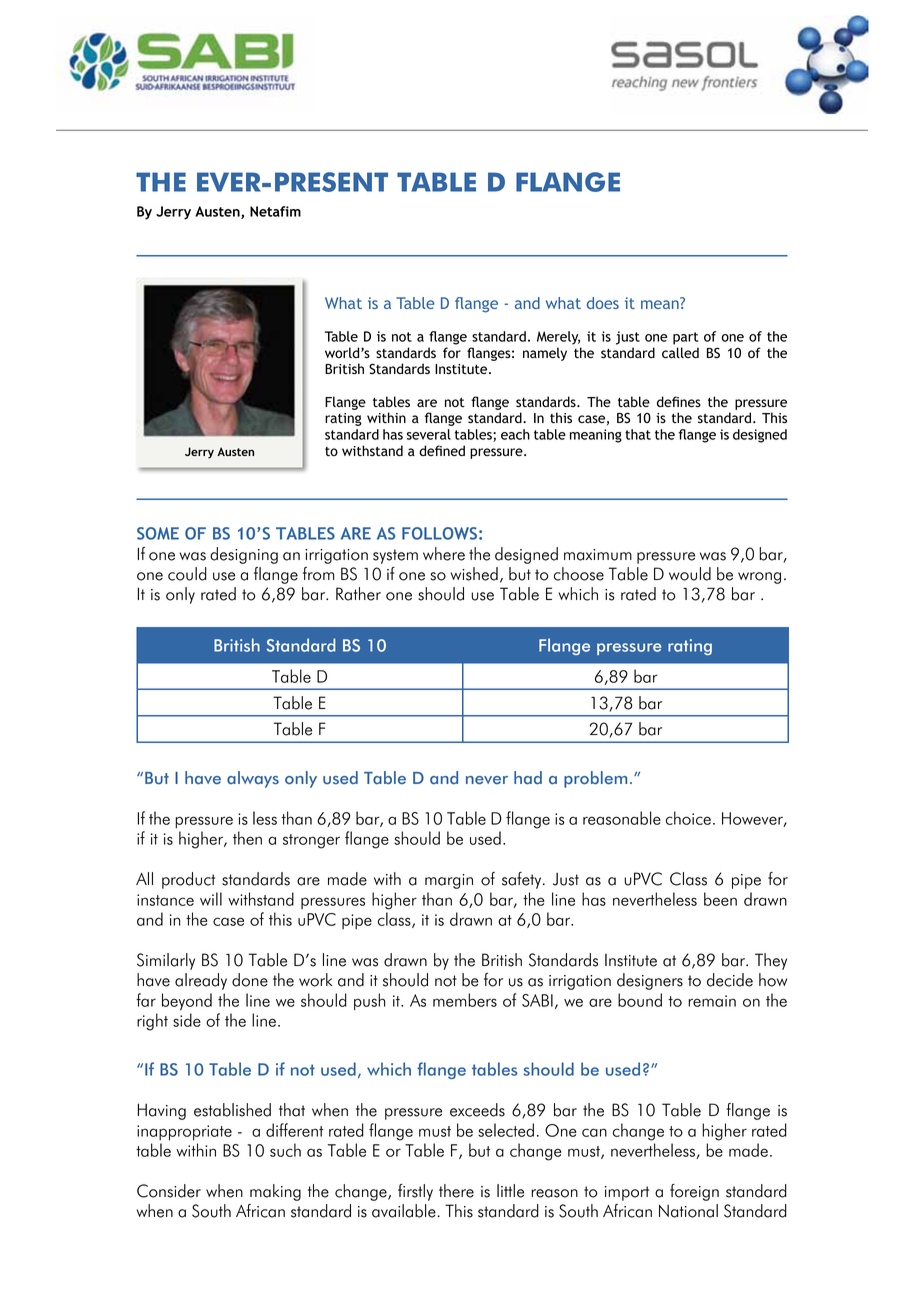 The image size is (924, 1308). Describe the element at coordinates (545, 354) in the screenshot. I see `namely` at that location.
